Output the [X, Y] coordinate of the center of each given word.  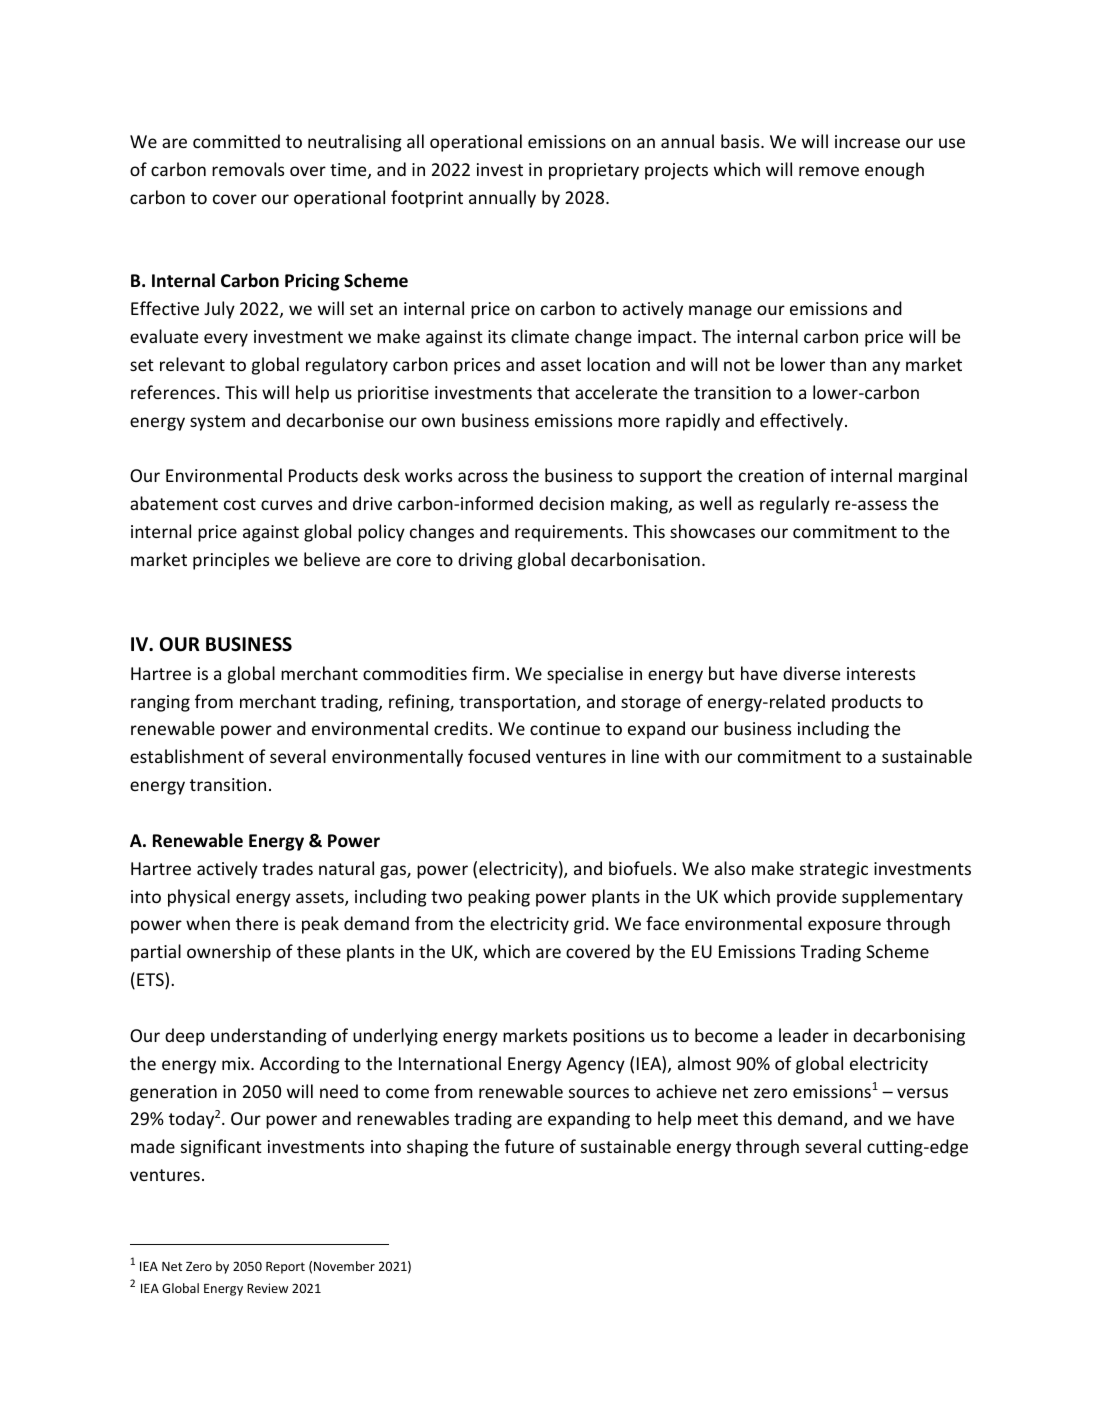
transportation [518, 703]
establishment [187, 756]
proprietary [594, 171]
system [217, 423]
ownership [229, 953]
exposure [844, 927]
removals [248, 169]
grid [589, 925]
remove [829, 171]
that [553, 392]
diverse [811, 673]
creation [771, 475]
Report [285, 1268]
